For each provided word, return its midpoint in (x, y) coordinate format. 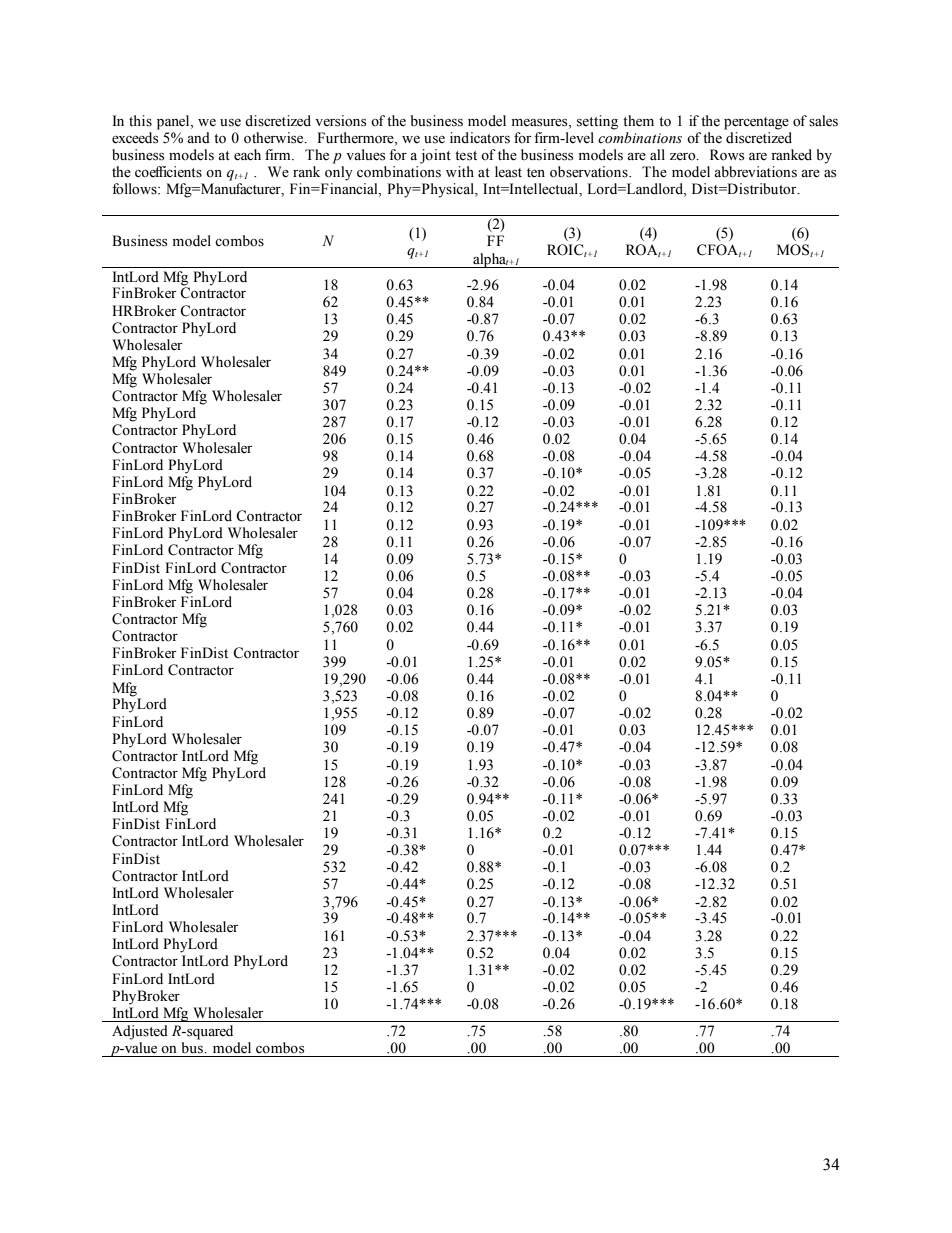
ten (536, 173)
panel (174, 122)
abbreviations (755, 172)
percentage (756, 123)
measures (541, 123)
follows (135, 189)
